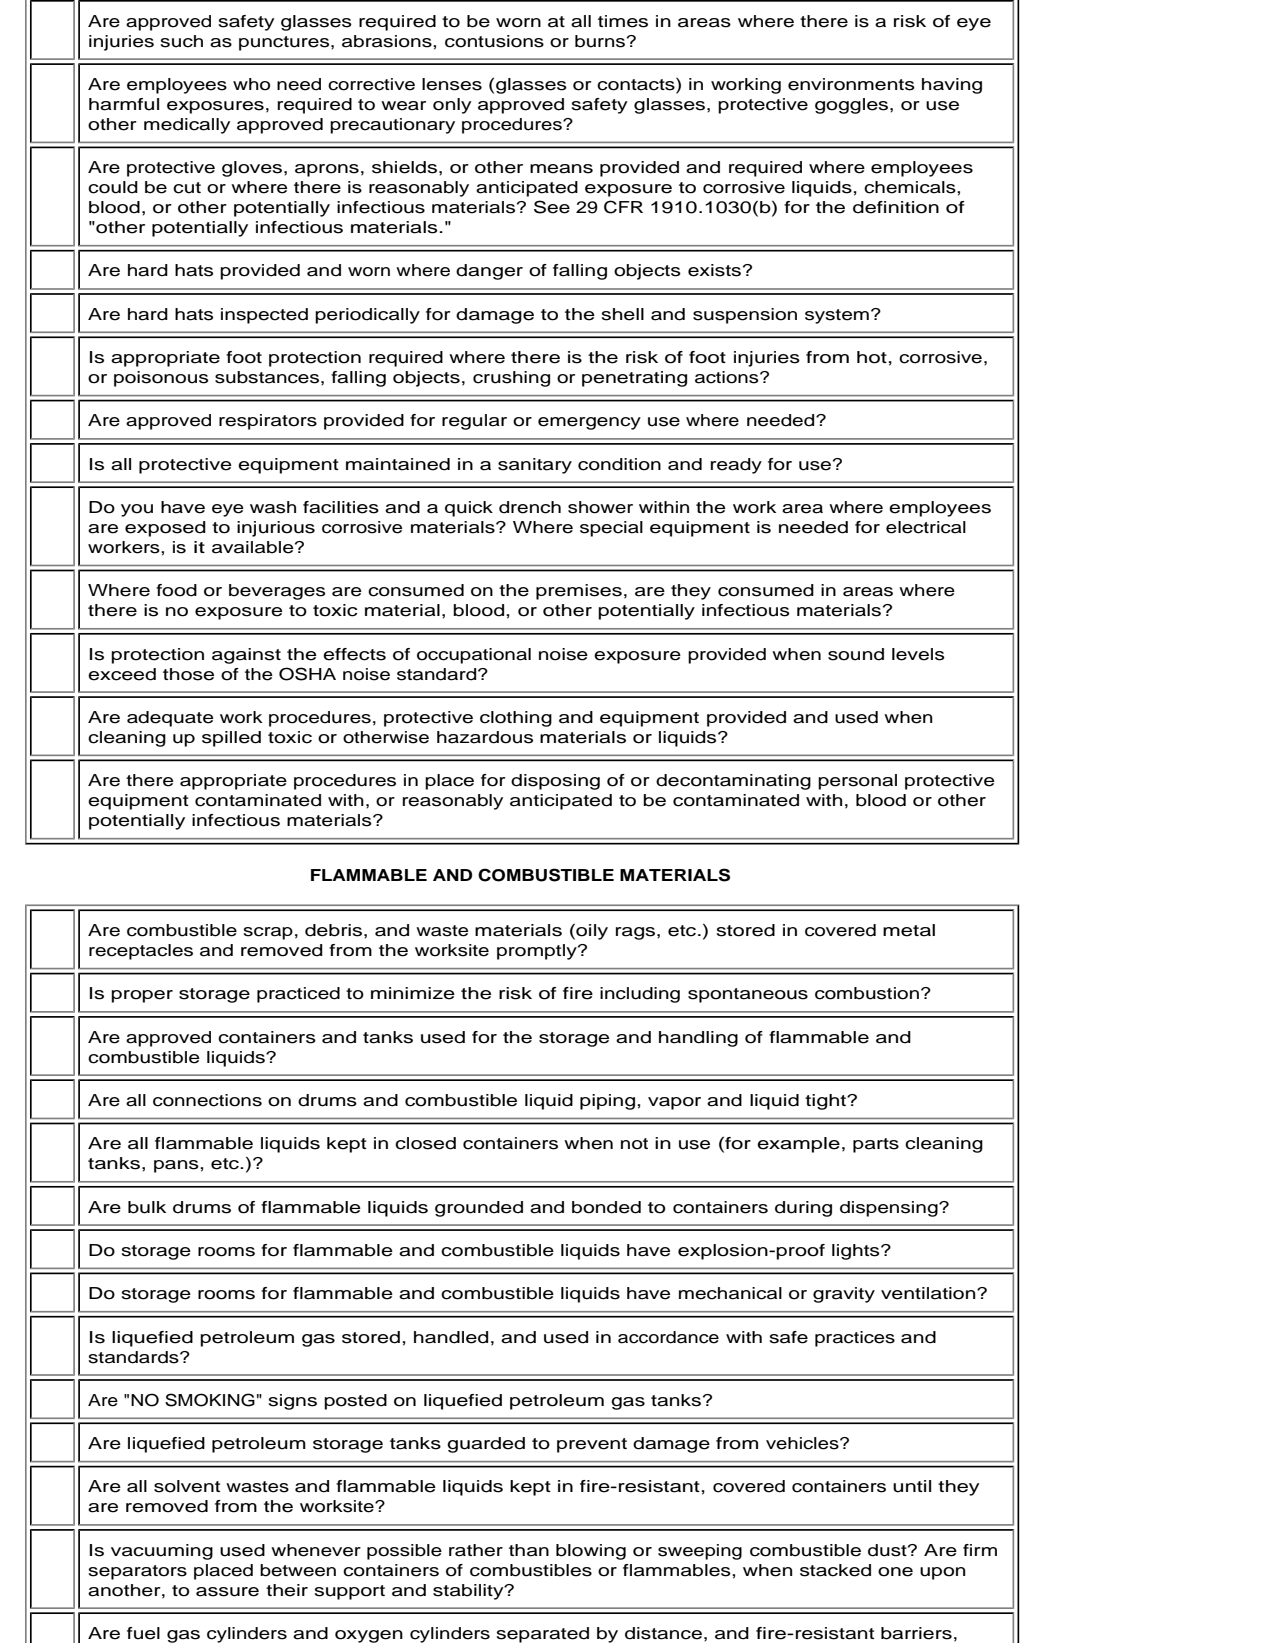 The image size is (1274, 1649). Describe the element at coordinates (251, 84) in the document. I see `who` at that location.
